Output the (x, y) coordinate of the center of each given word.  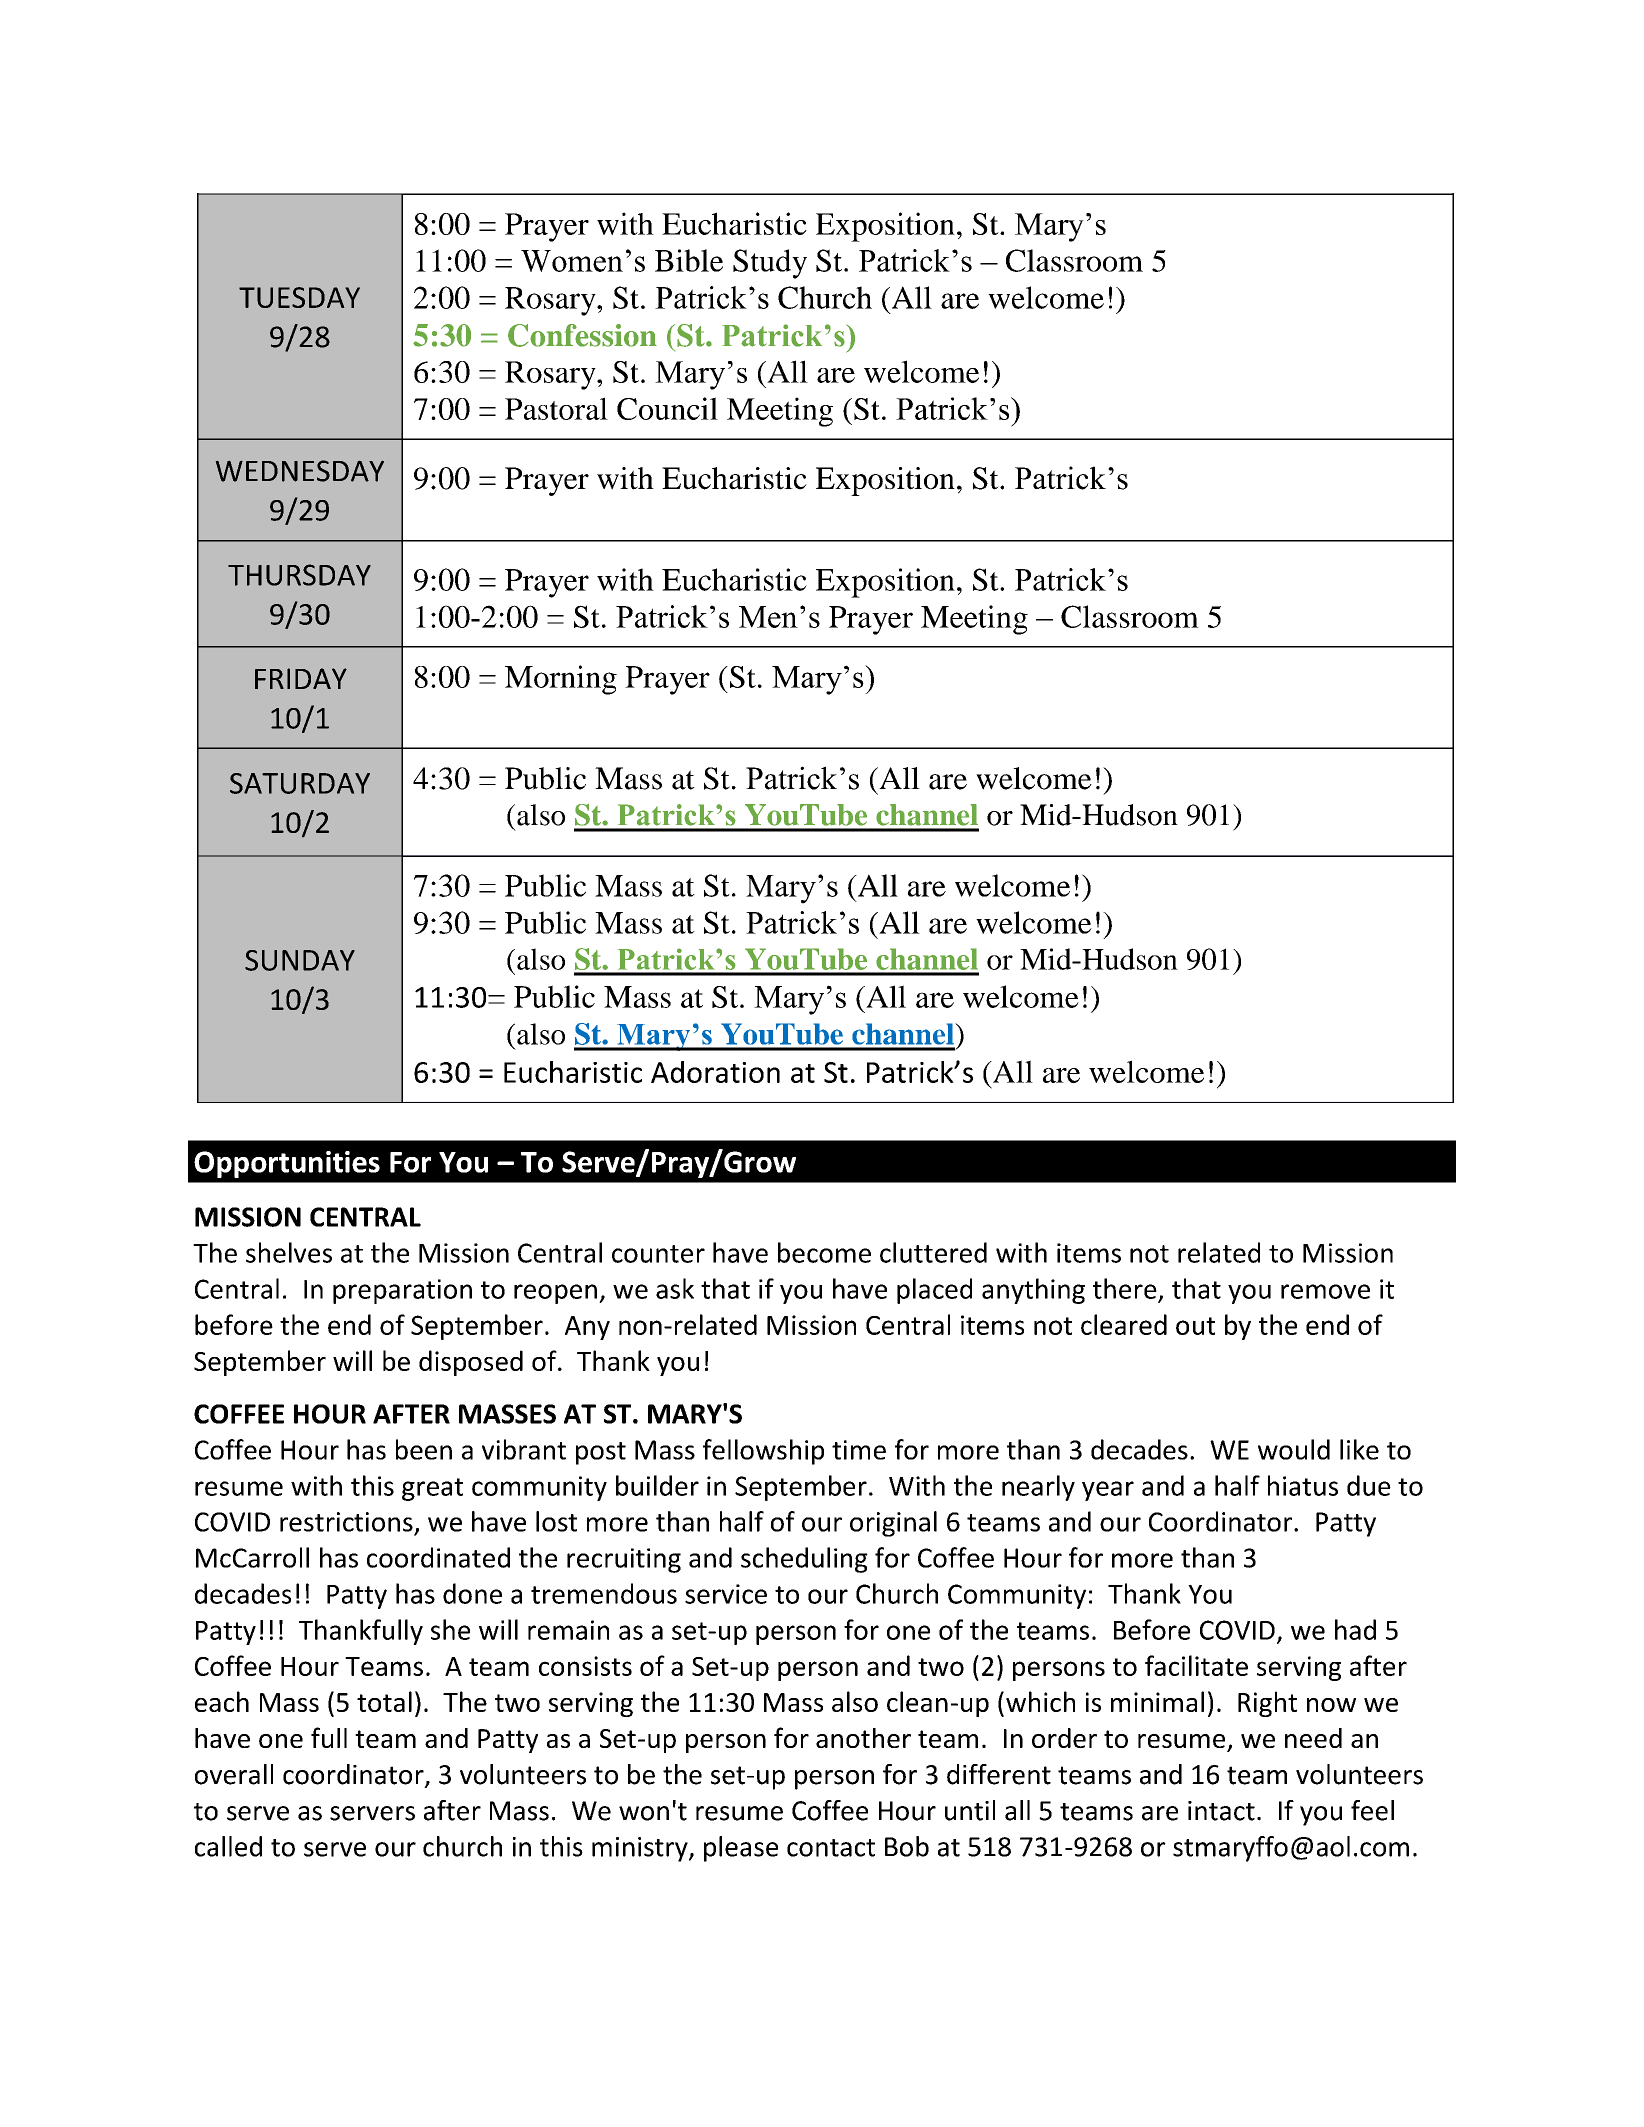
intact (1221, 1811)
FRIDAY (301, 678)
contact (831, 1848)
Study (770, 264)
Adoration (715, 1072)
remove (1325, 1291)
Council (667, 408)
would (1294, 1449)
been (424, 1449)
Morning (561, 680)
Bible (689, 260)
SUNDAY (300, 960)
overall (234, 1774)
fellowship (763, 1452)
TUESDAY (299, 297)
